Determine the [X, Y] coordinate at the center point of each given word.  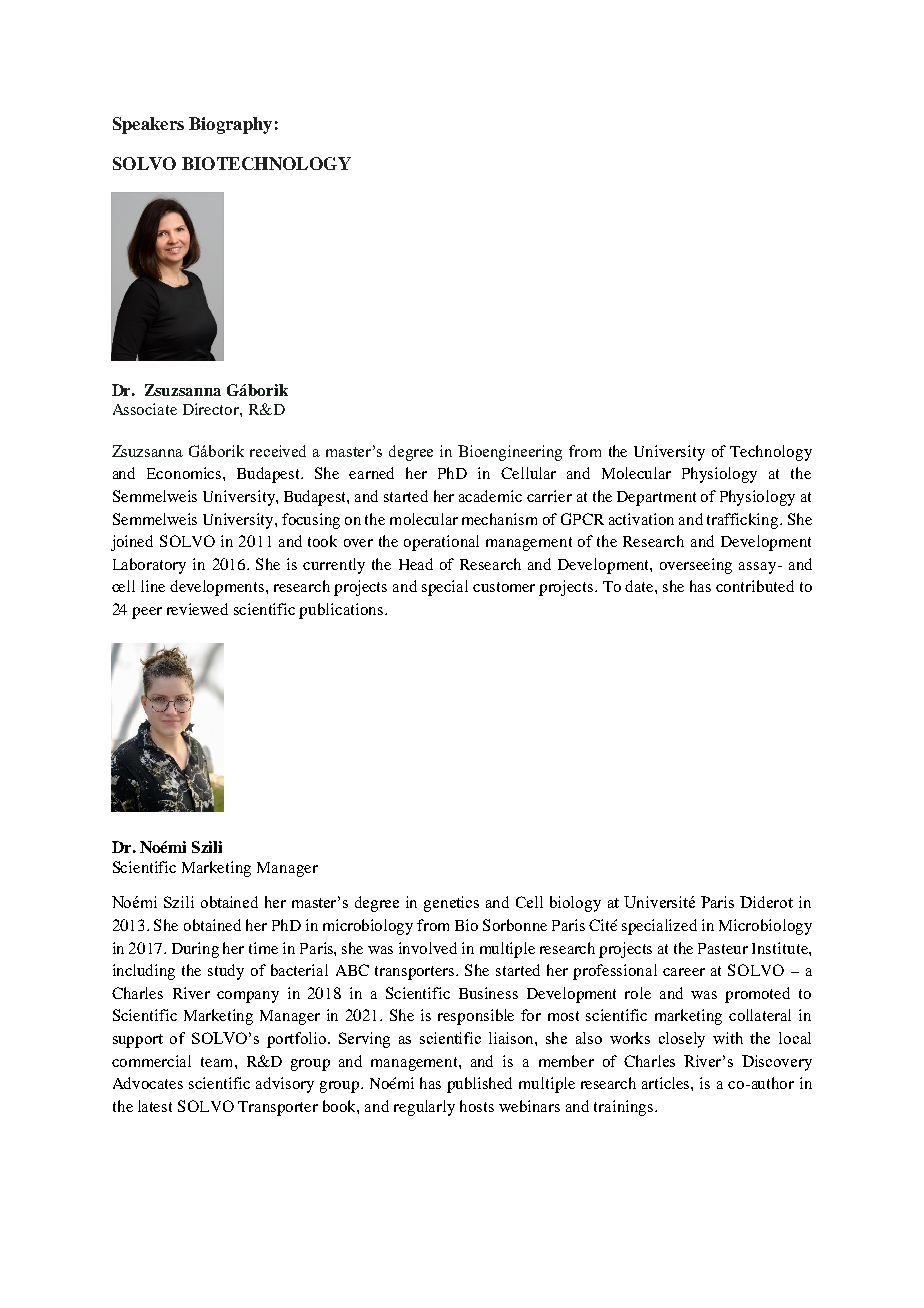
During [195, 950]
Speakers [148, 125]
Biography [230, 125]
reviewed [197, 609]
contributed [755, 586]
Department [656, 498]
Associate [145, 409]
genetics [451, 904]
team [218, 1062]
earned [371, 473]
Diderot [766, 902]
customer [504, 587]
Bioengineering [510, 453]
